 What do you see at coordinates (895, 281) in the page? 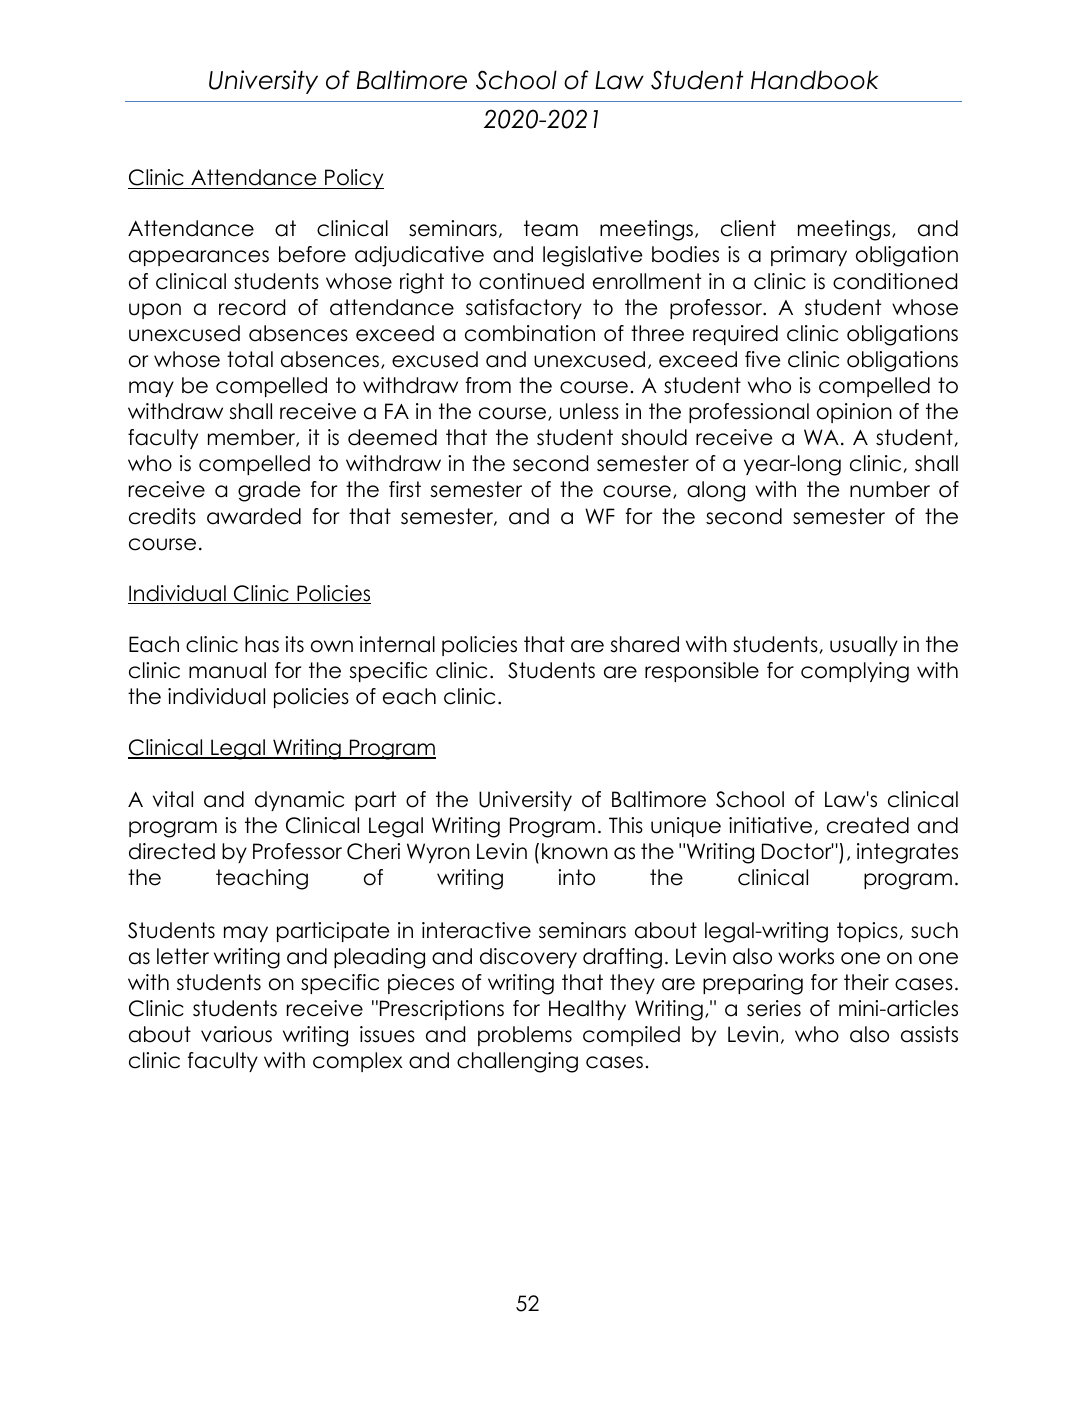
I see `conditioned` at bounding box center [895, 281].
